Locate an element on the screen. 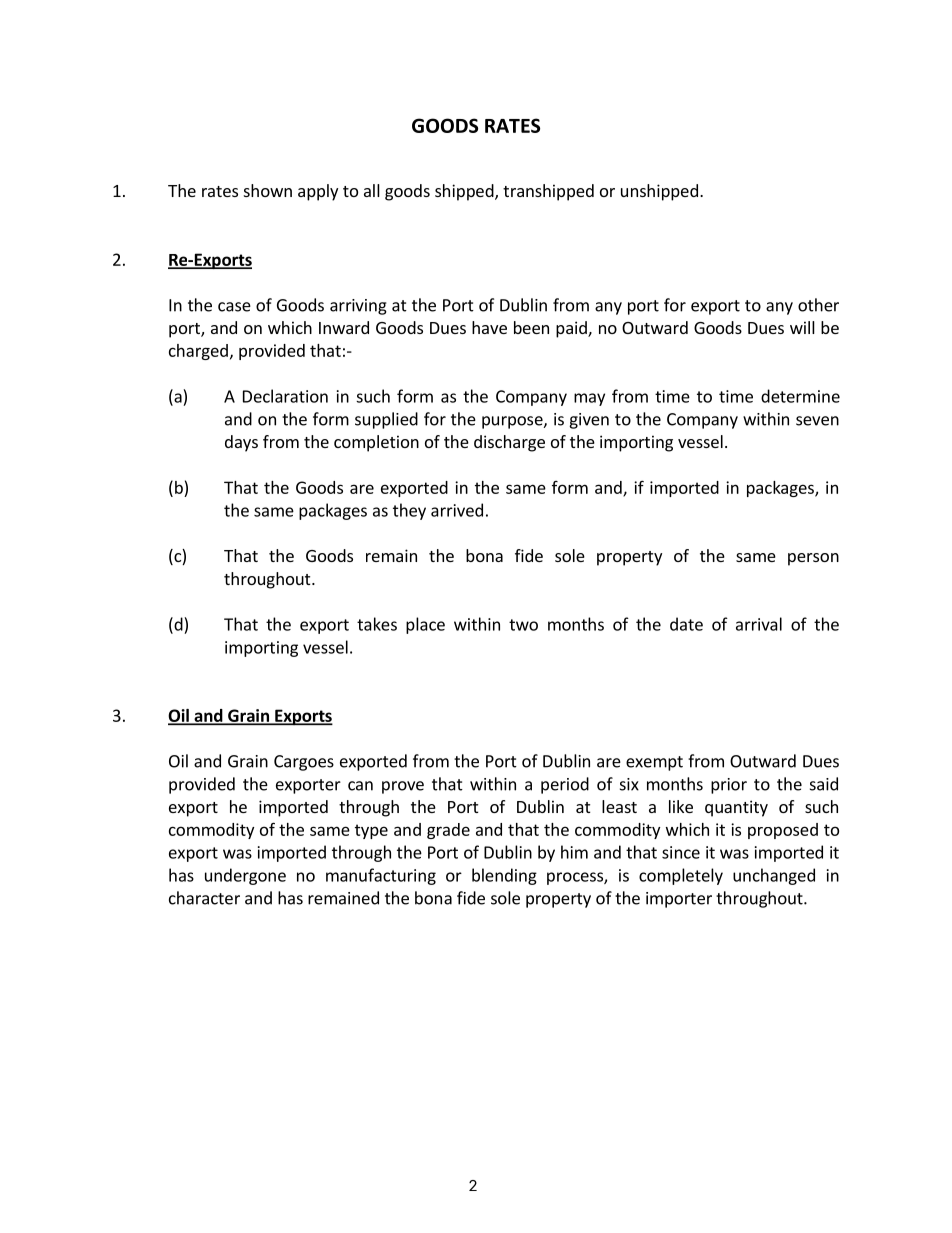  exempt is located at coordinates (654, 763).
